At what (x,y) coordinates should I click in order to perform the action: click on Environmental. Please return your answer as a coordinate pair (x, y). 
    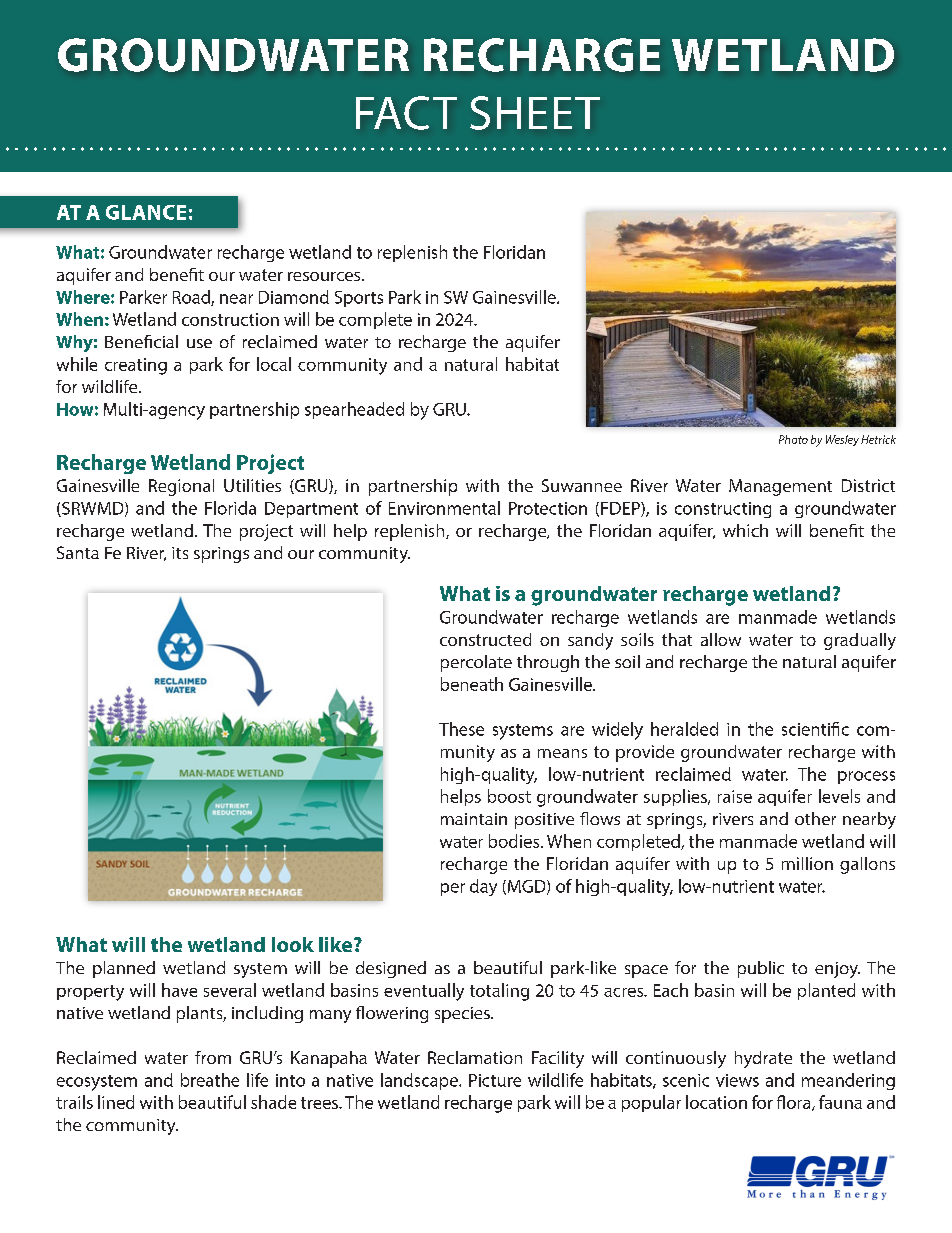
    Looking at the image, I should click on (444, 508).
